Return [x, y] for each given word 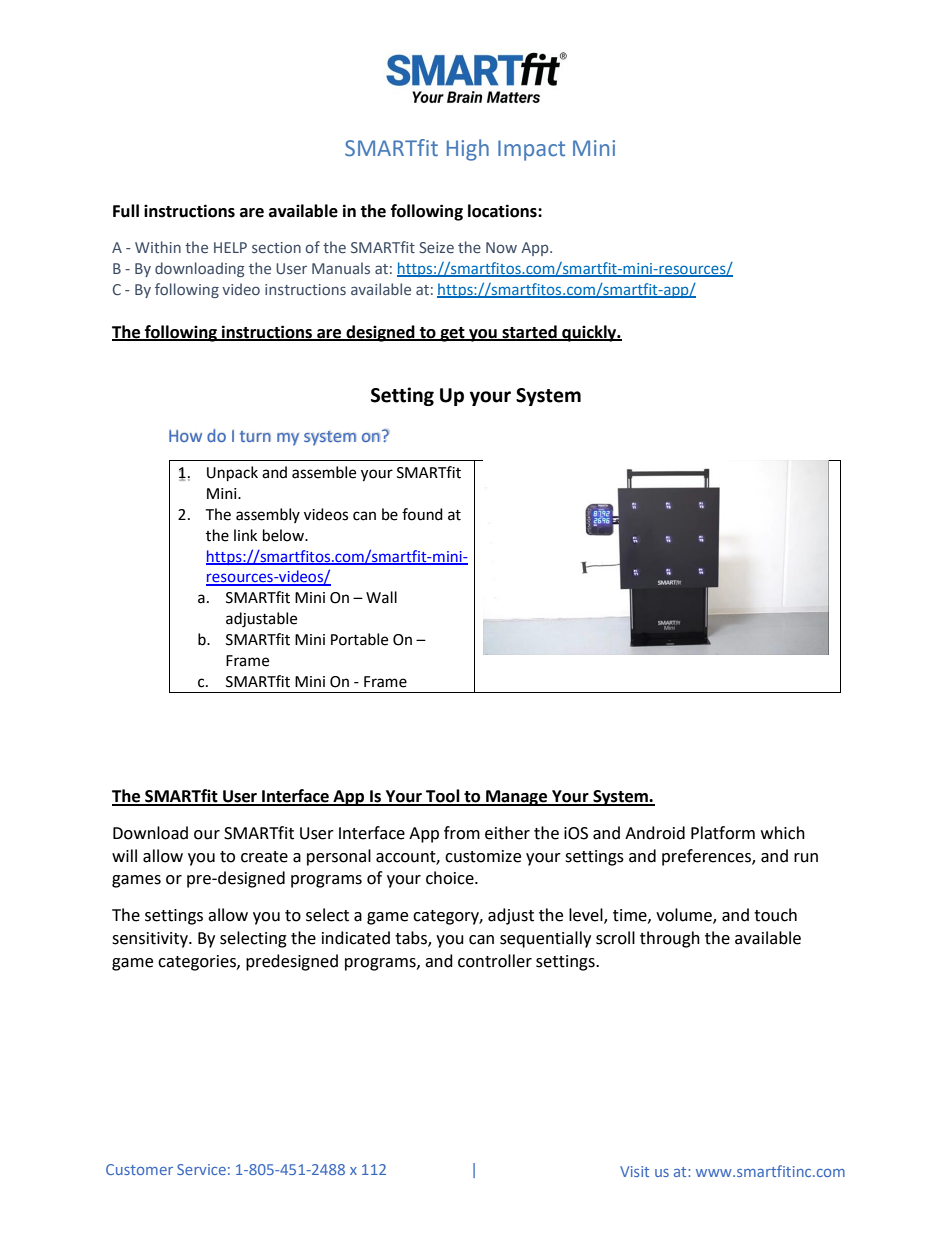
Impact [531, 150]
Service [201, 1169]
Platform [723, 833]
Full [126, 211]
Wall [381, 597]
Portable [359, 639]
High [468, 150]
